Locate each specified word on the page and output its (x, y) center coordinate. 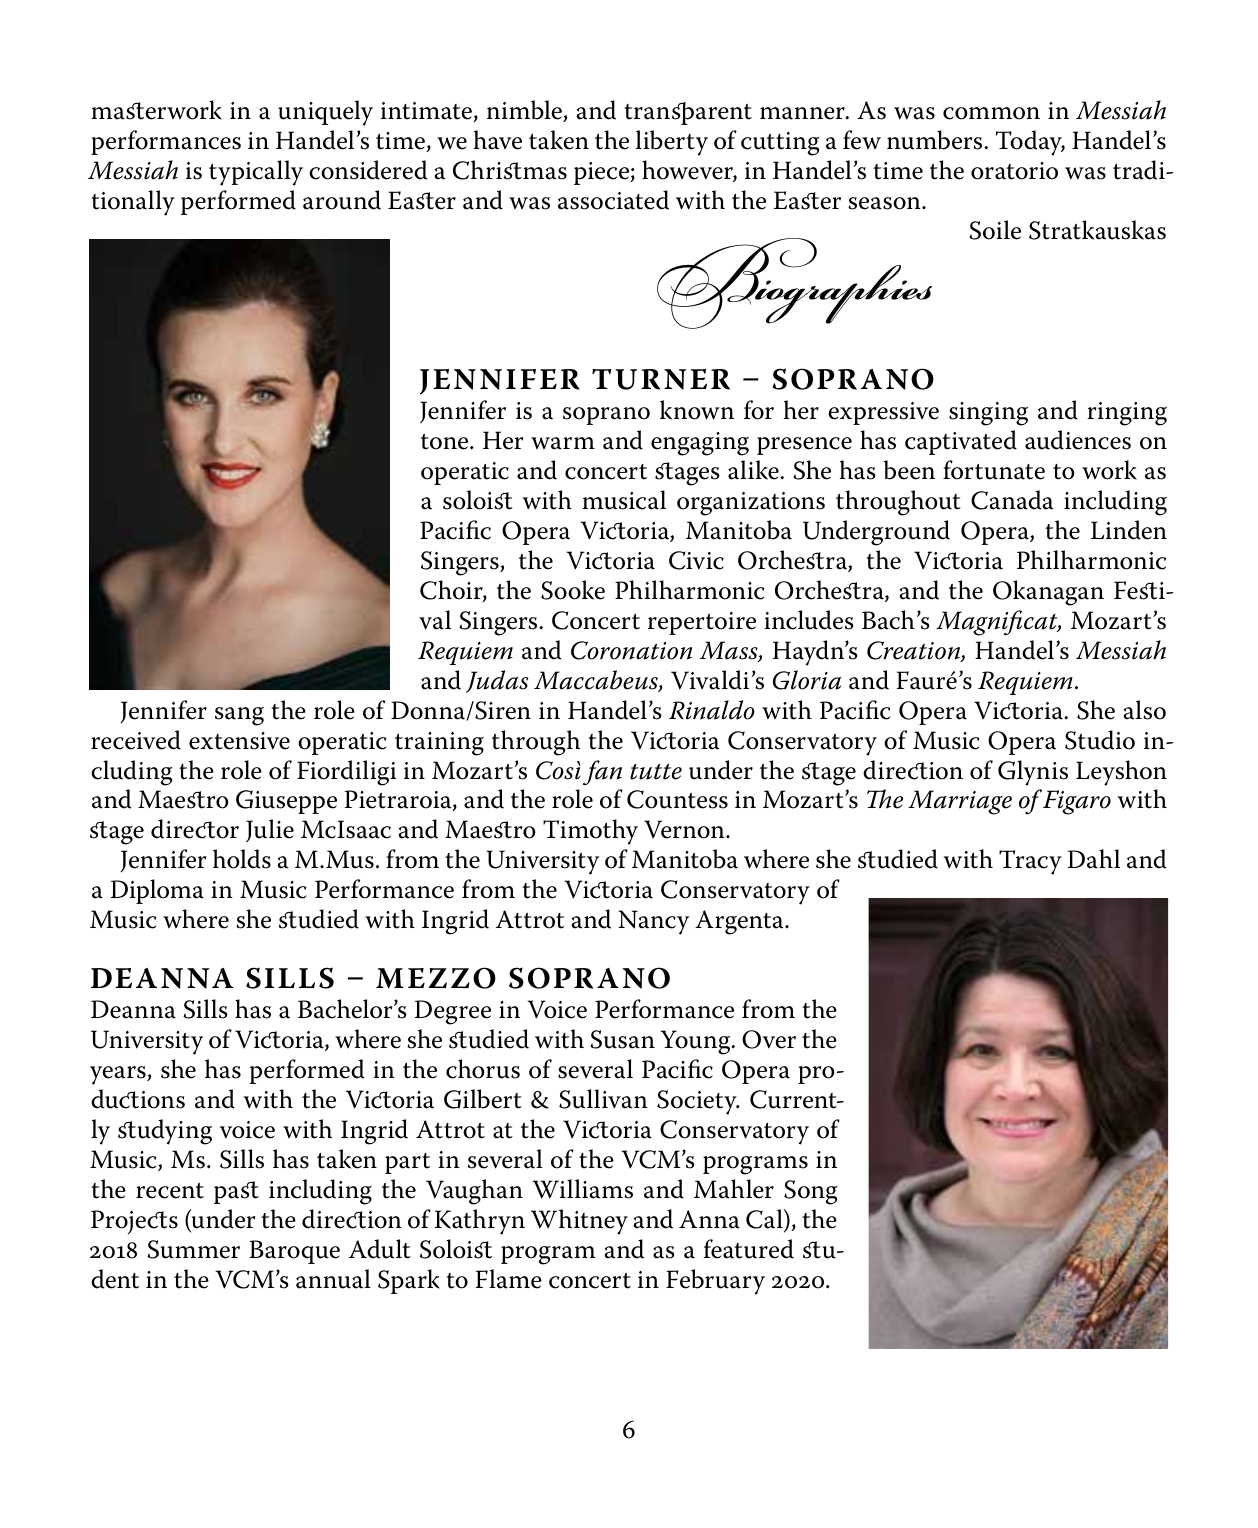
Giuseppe (286, 802)
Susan (622, 1039)
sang (239, 716)
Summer (193, 1249)
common (991, 113)
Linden (1129, 530)
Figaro (1077, 802)
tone (446, 442)
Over (769, 1039)
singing (988, 414)
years (119, 1075)
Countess (677, 799)
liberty (672, 143)
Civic (696, 560)
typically (256, 173)
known (697, 410)
